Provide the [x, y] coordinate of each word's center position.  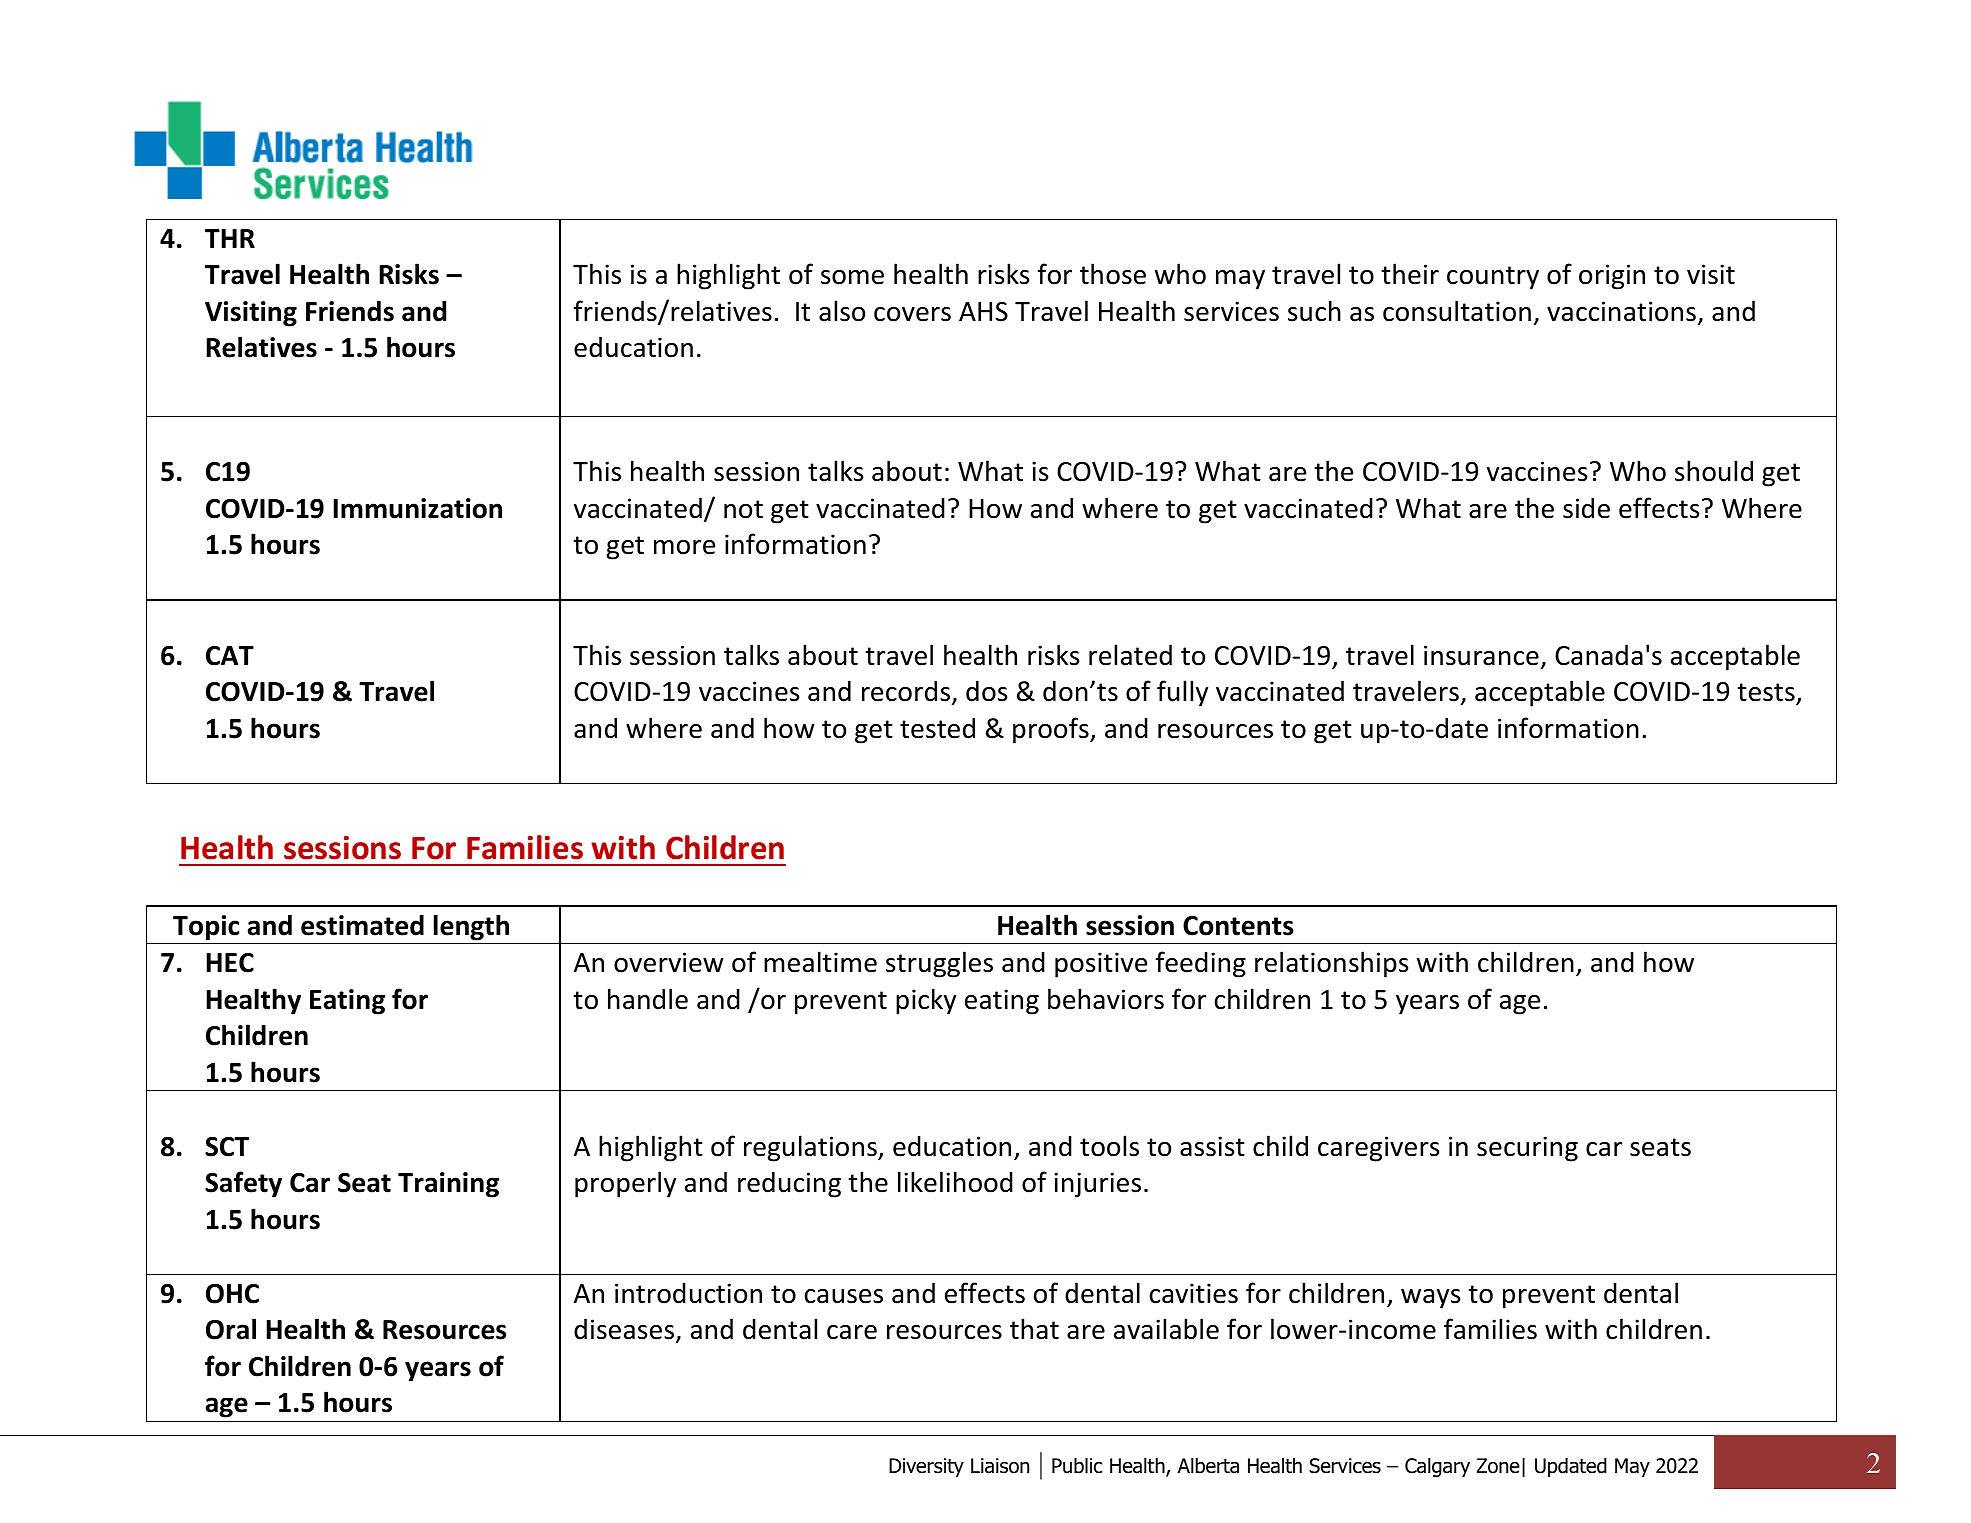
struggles [939, 964]
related [1130, 655]
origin [1612, 277]
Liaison [1000, 1466]
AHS [983, 312]
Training [448, 1185]
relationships [1331, 964]
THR [230, 238]
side [1586, 508]
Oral [231, 1329]
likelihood [955, 1182]
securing [1527, 1149]
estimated [362, 925]
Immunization [417, 508]
